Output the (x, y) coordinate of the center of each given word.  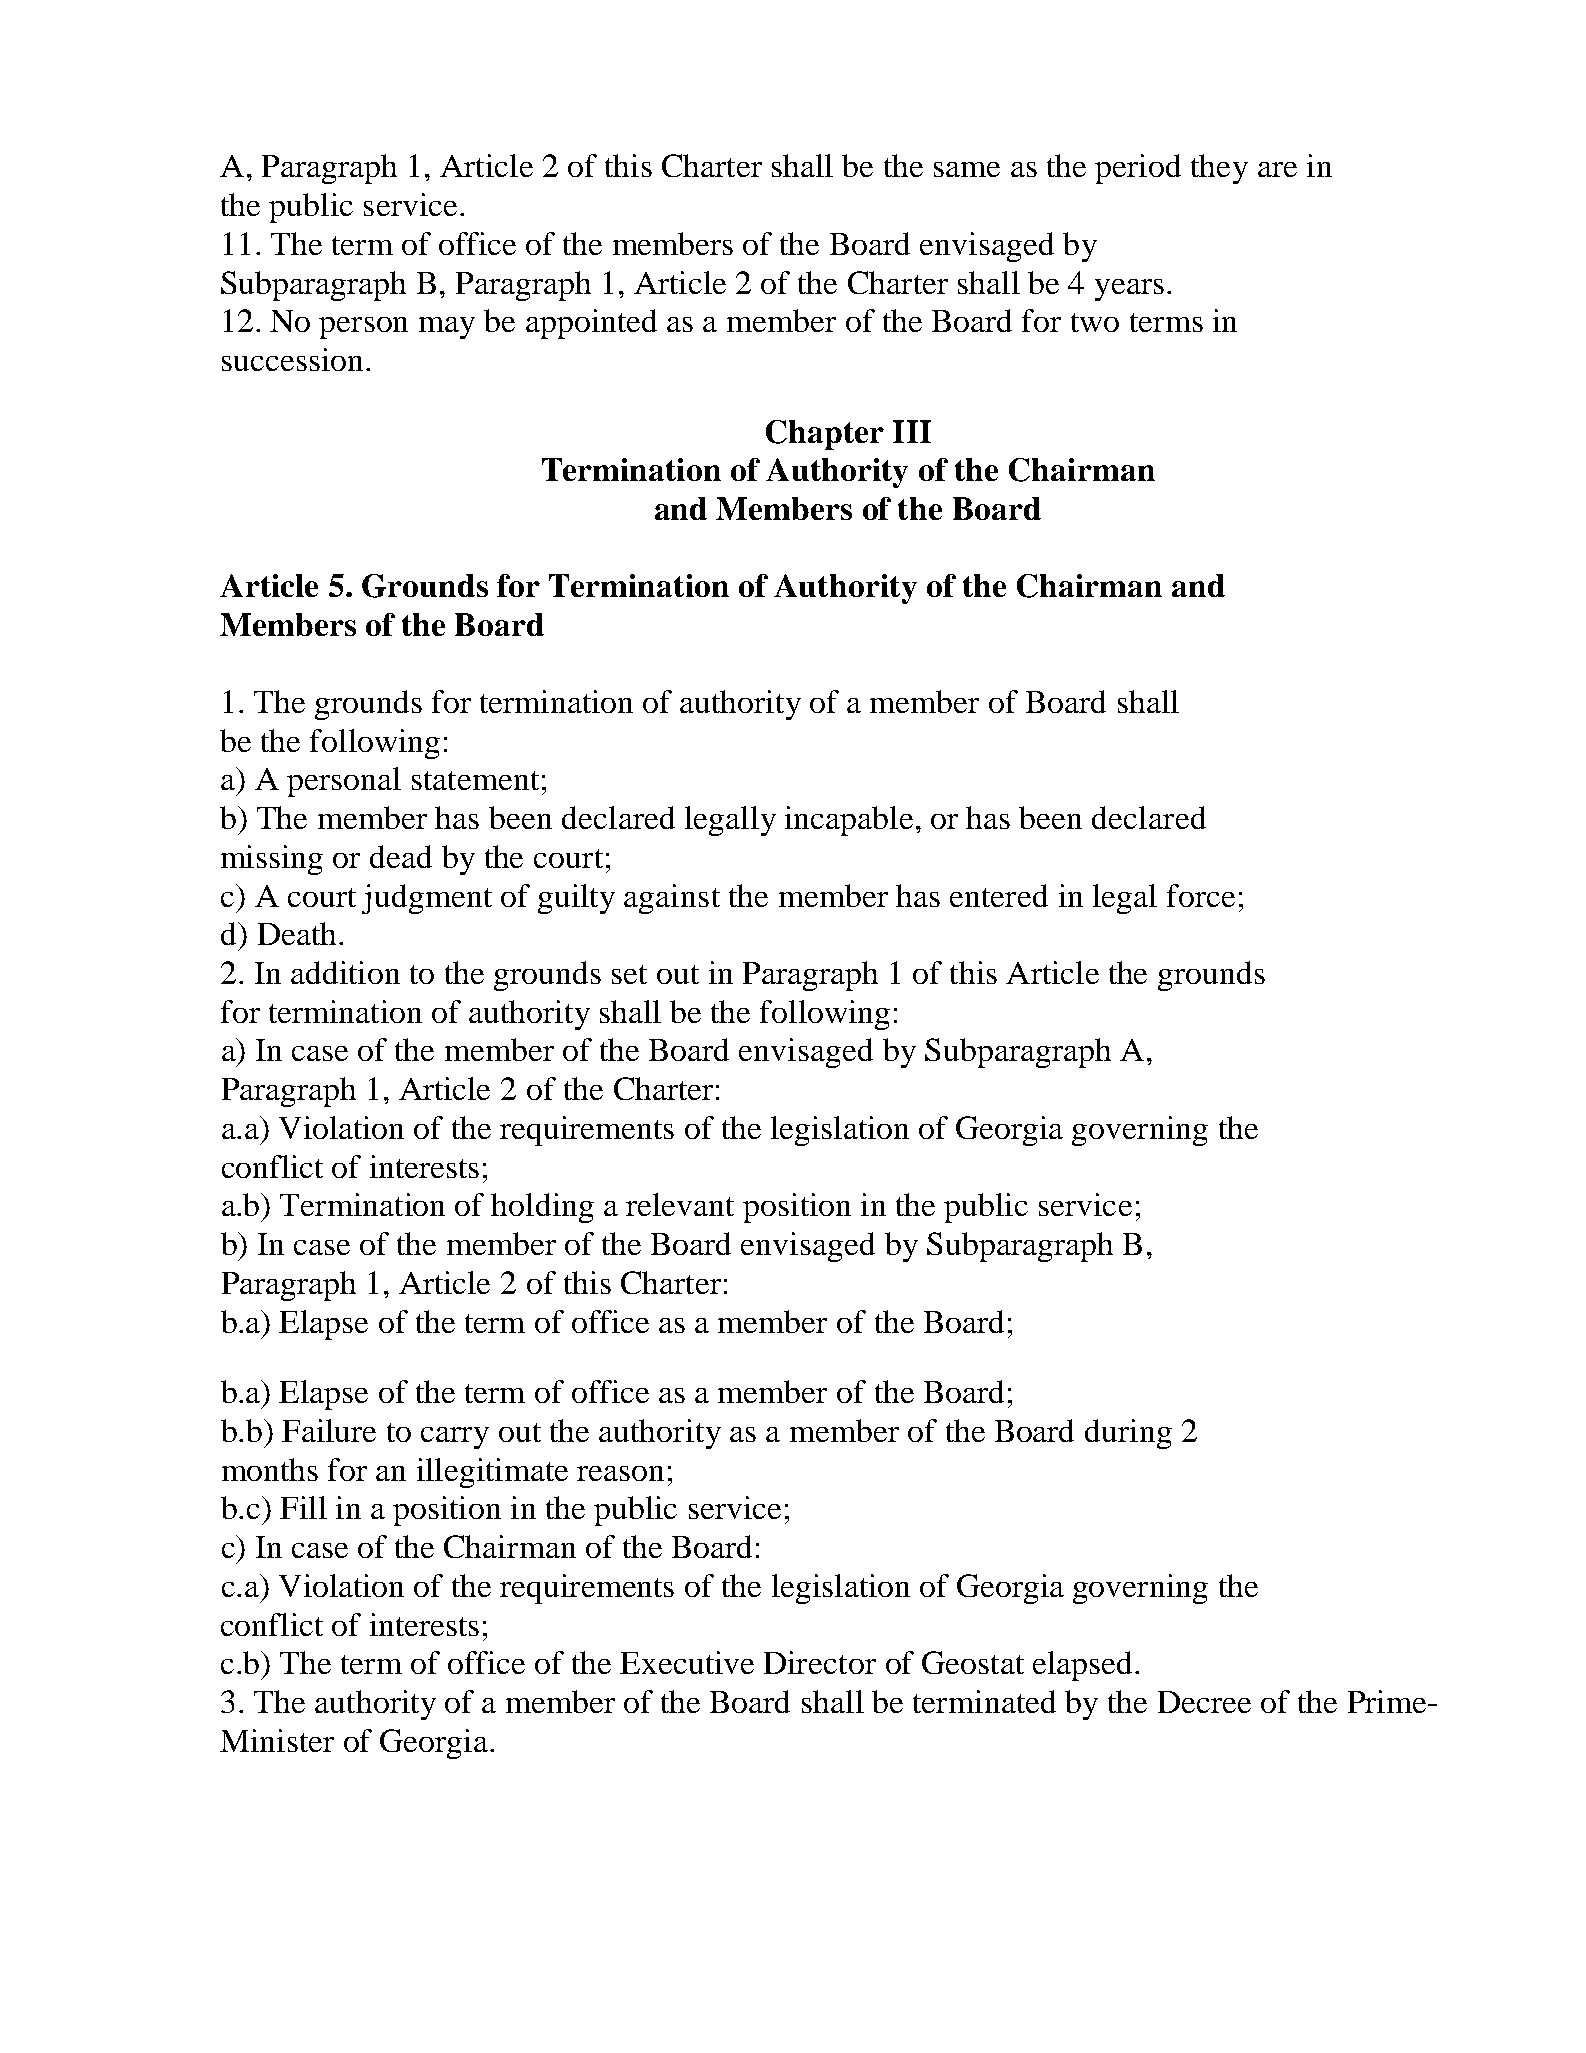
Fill (303, 1507)
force (1201, 895)
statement (475, 780)
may (447, 328)
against (672, 899)
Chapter (825, 435)
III (912, 431)
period (1138, 169)
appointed (591, 324)
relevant (680, 1204)
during (1128, 1434)
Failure (329, 1430)
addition (345, 972)
